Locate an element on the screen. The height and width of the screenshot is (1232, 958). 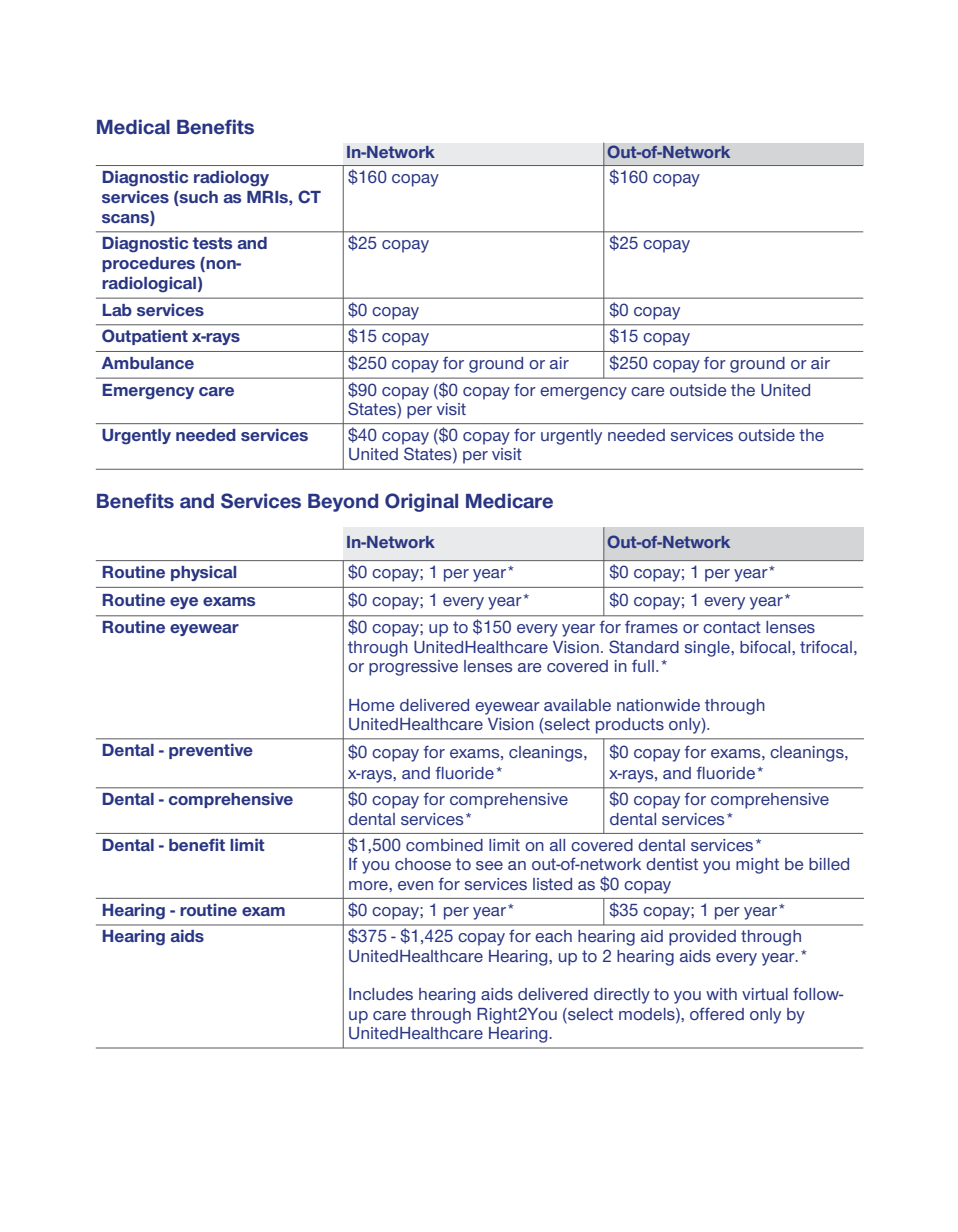
Includes is located at coordinates (381, 994).
